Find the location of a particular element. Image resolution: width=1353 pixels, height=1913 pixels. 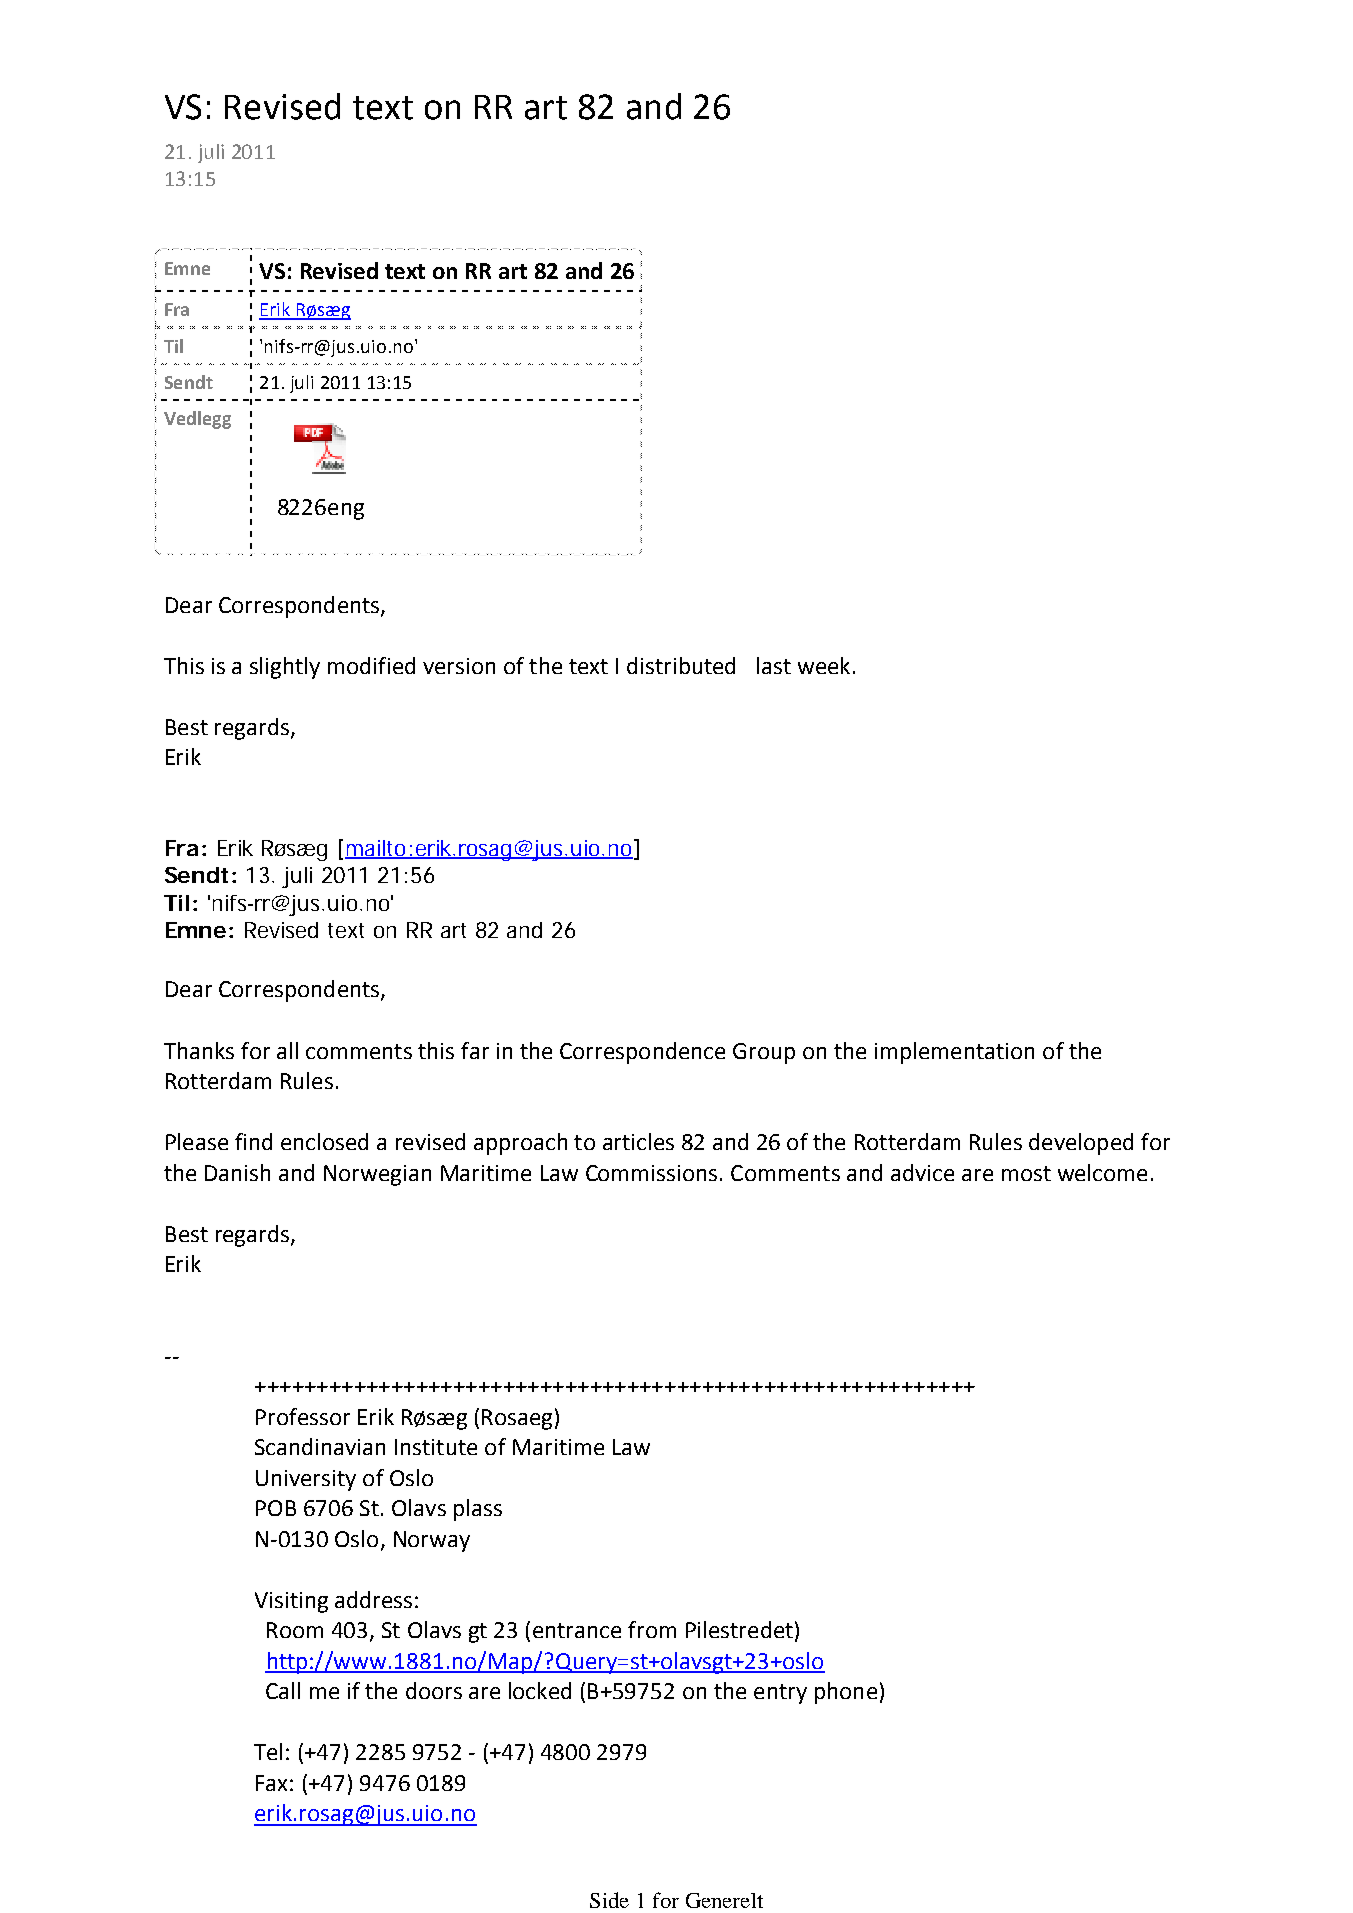

from is located at coordinates (652, 1629).
